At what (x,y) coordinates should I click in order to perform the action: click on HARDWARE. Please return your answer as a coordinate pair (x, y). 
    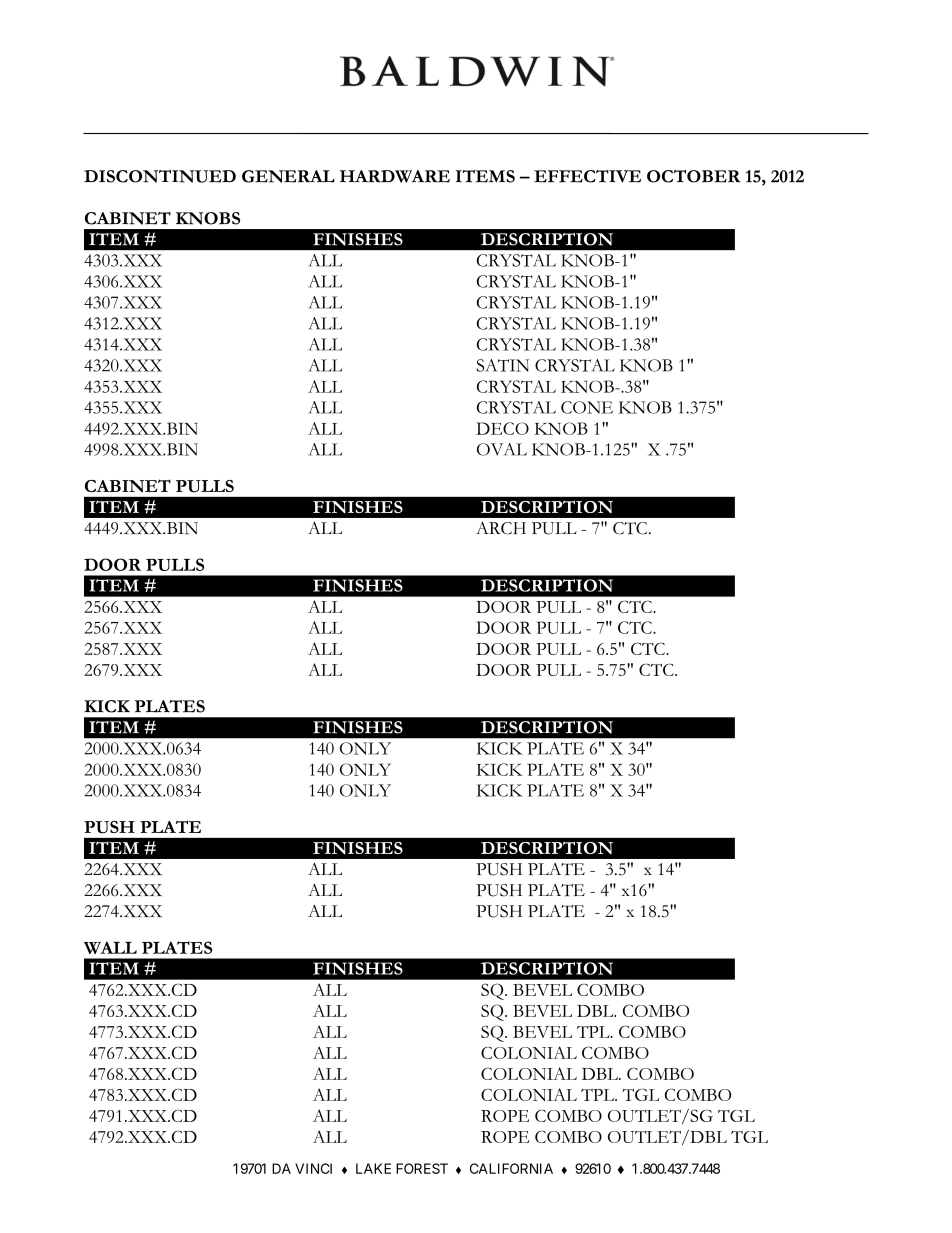
    Looking at the image, I should click on (395, 176).
